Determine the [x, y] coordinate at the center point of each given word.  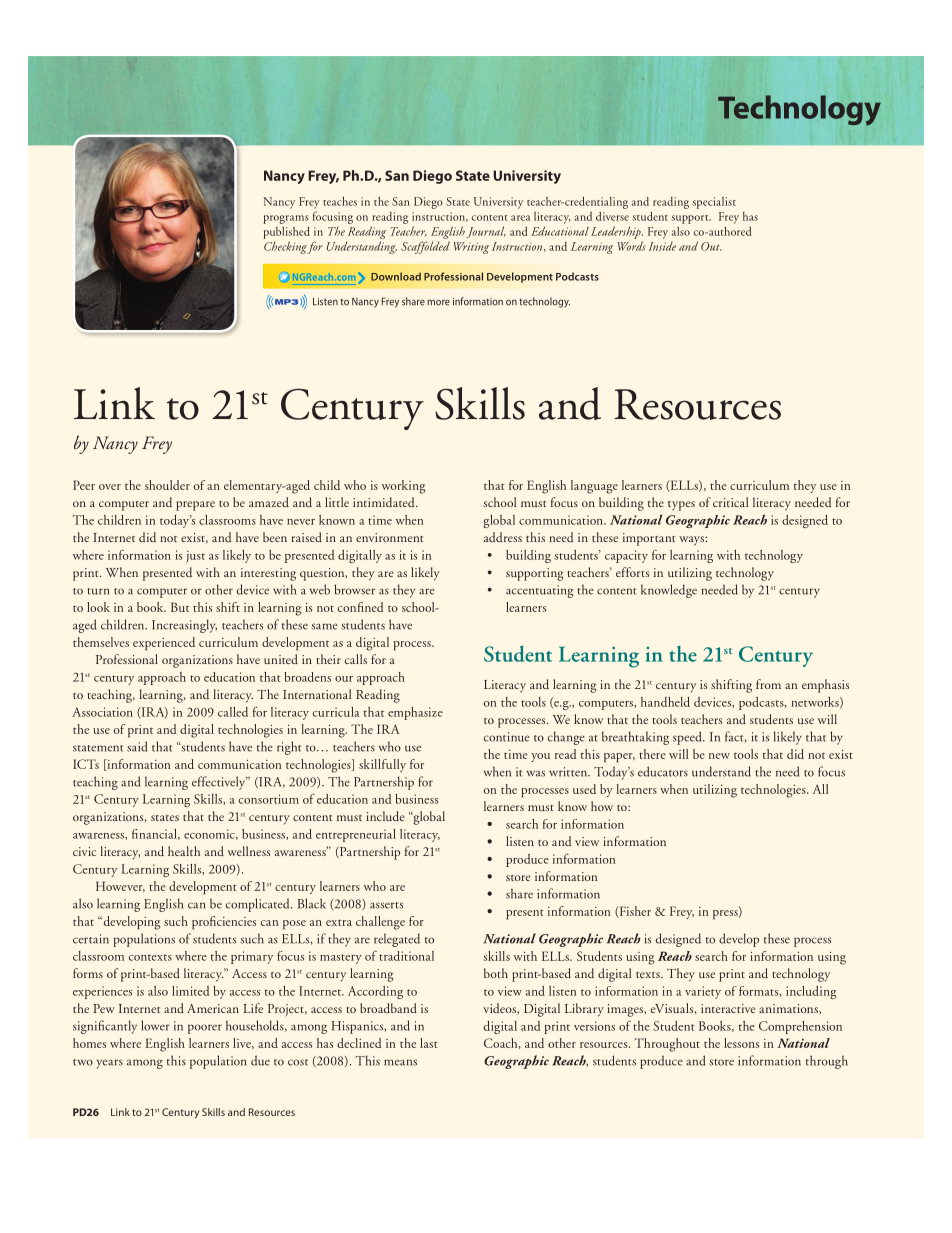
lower [155, 1025]
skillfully [382, 765]
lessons [741, 1043]
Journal [486, 232]
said [137, 746]
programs [286, 219]
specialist [714, 203]
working [403, 487]
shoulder [167, 485]
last [429, 1043]
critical [730, 502]
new [719, 756]
